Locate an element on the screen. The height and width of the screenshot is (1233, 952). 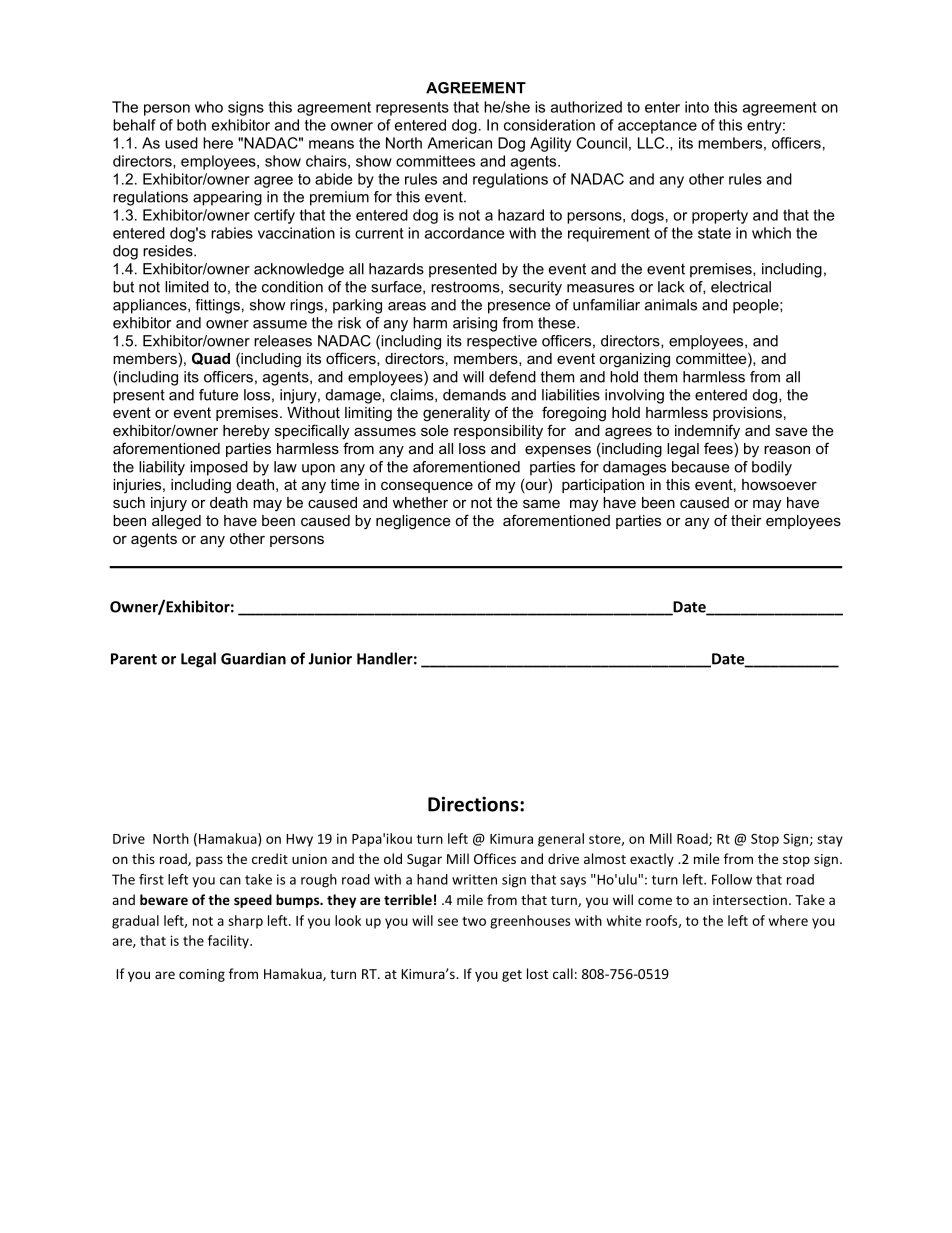
into is located at coordinates (697, 107).
